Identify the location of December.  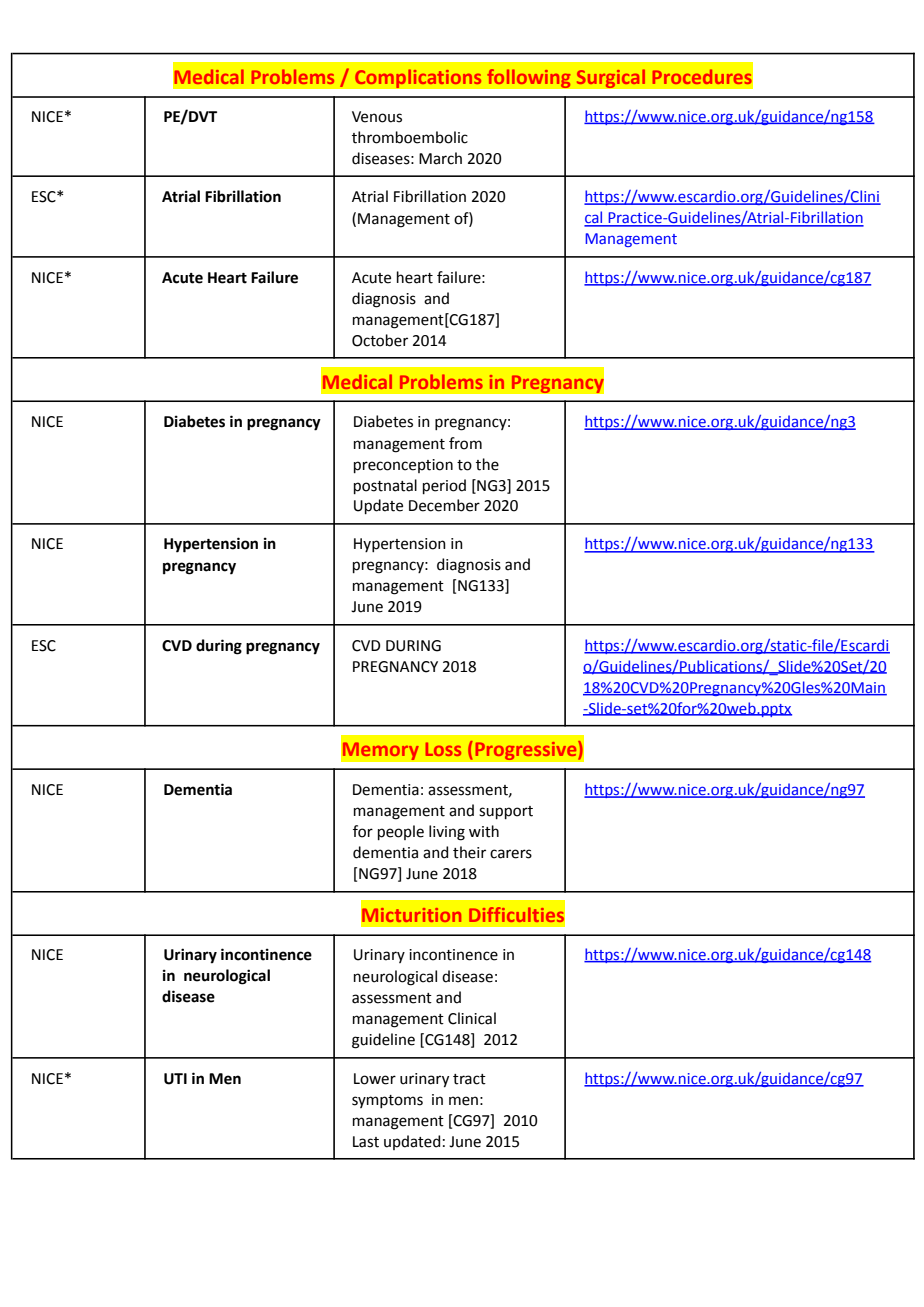
(444, 505).
